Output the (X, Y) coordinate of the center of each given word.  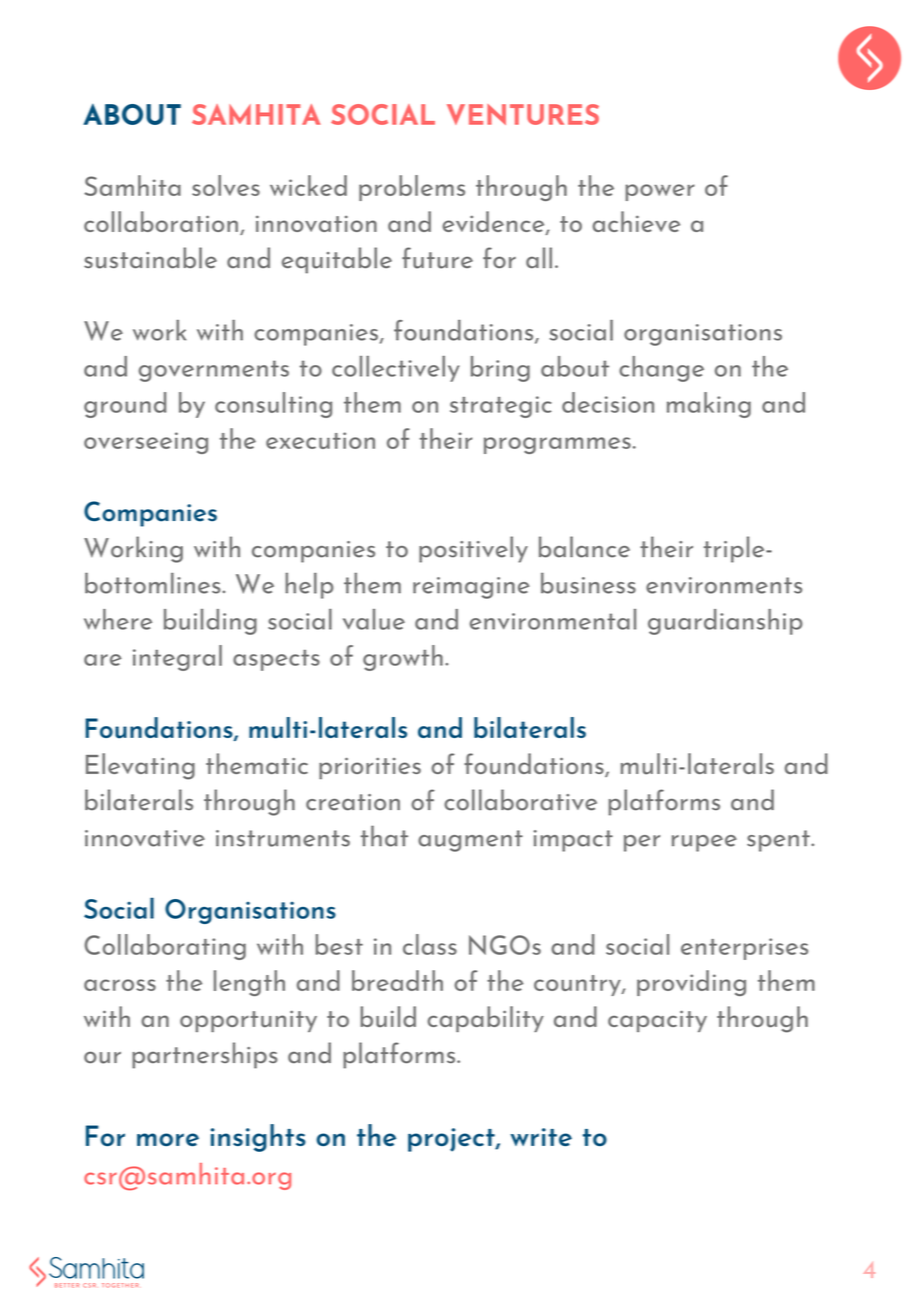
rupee (704, 843)
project (452, 1140)
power (660, 192)
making (709, 405)
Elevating (140, 766)
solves (226, 185)
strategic (501, 407)
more (168, 1139)
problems (412, 188)
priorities (370, 768)
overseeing (146, 443)
